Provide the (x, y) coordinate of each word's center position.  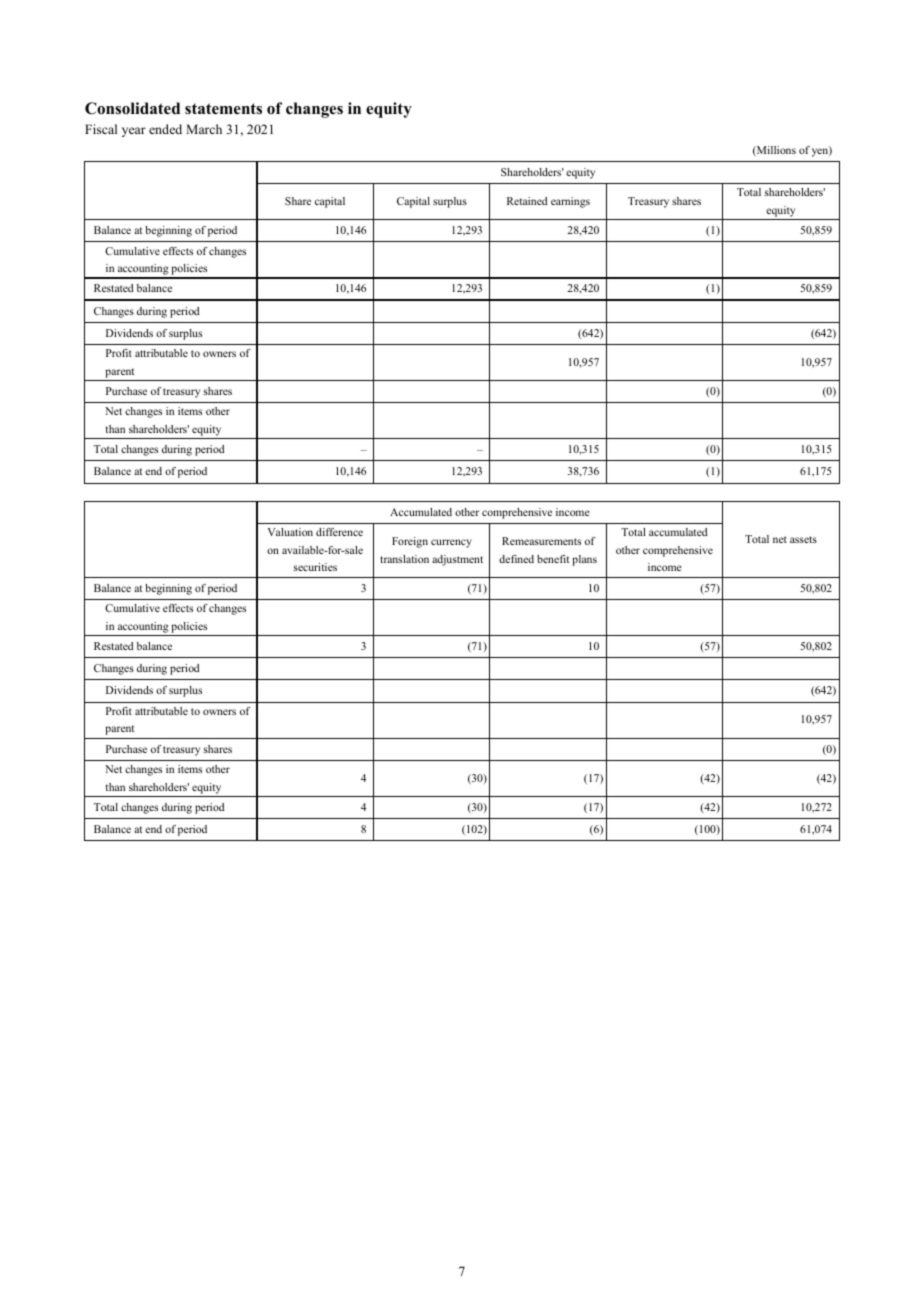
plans (584, 560)
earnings (570, 202)
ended (165, 129)
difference (339, 532)
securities (315, 567)
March (204, 129)
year (134, 132)
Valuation (290, 532)
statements (223, 109)
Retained (527, 201)
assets (803, 539)
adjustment (457, 560)
